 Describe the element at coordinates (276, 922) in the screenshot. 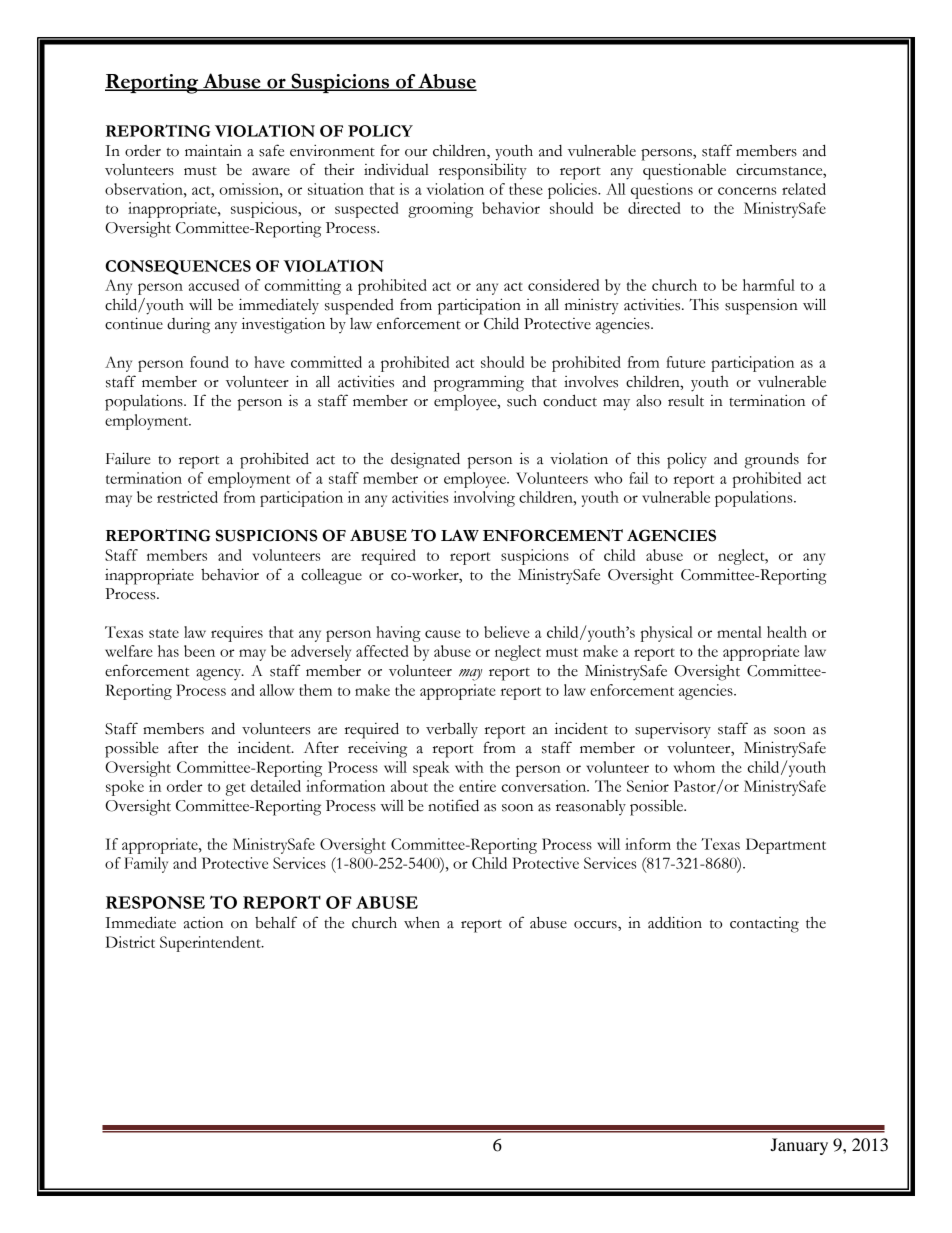

I see `behalf` at that location.
